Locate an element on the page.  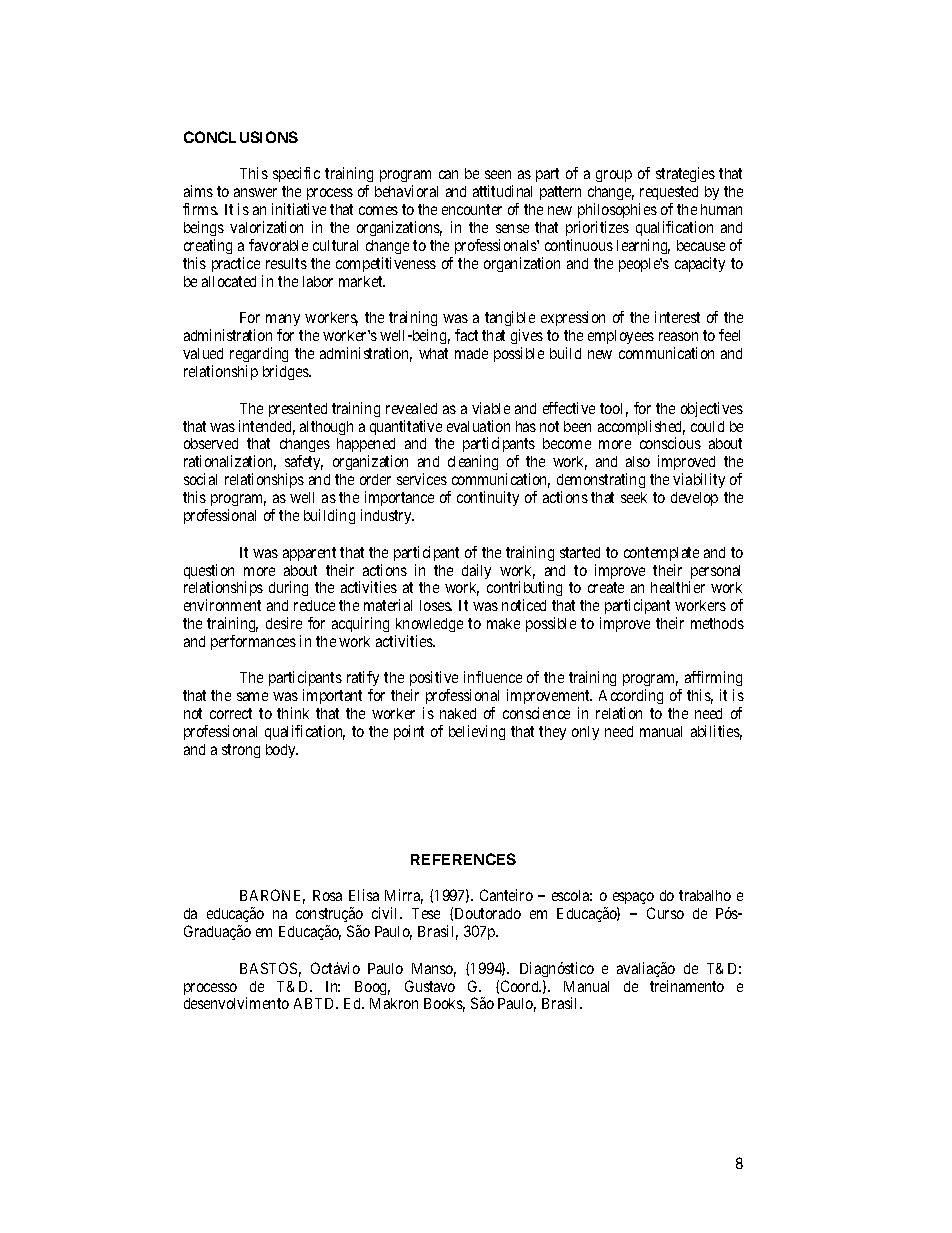
knowledge is located at coordinates (429, 625).
